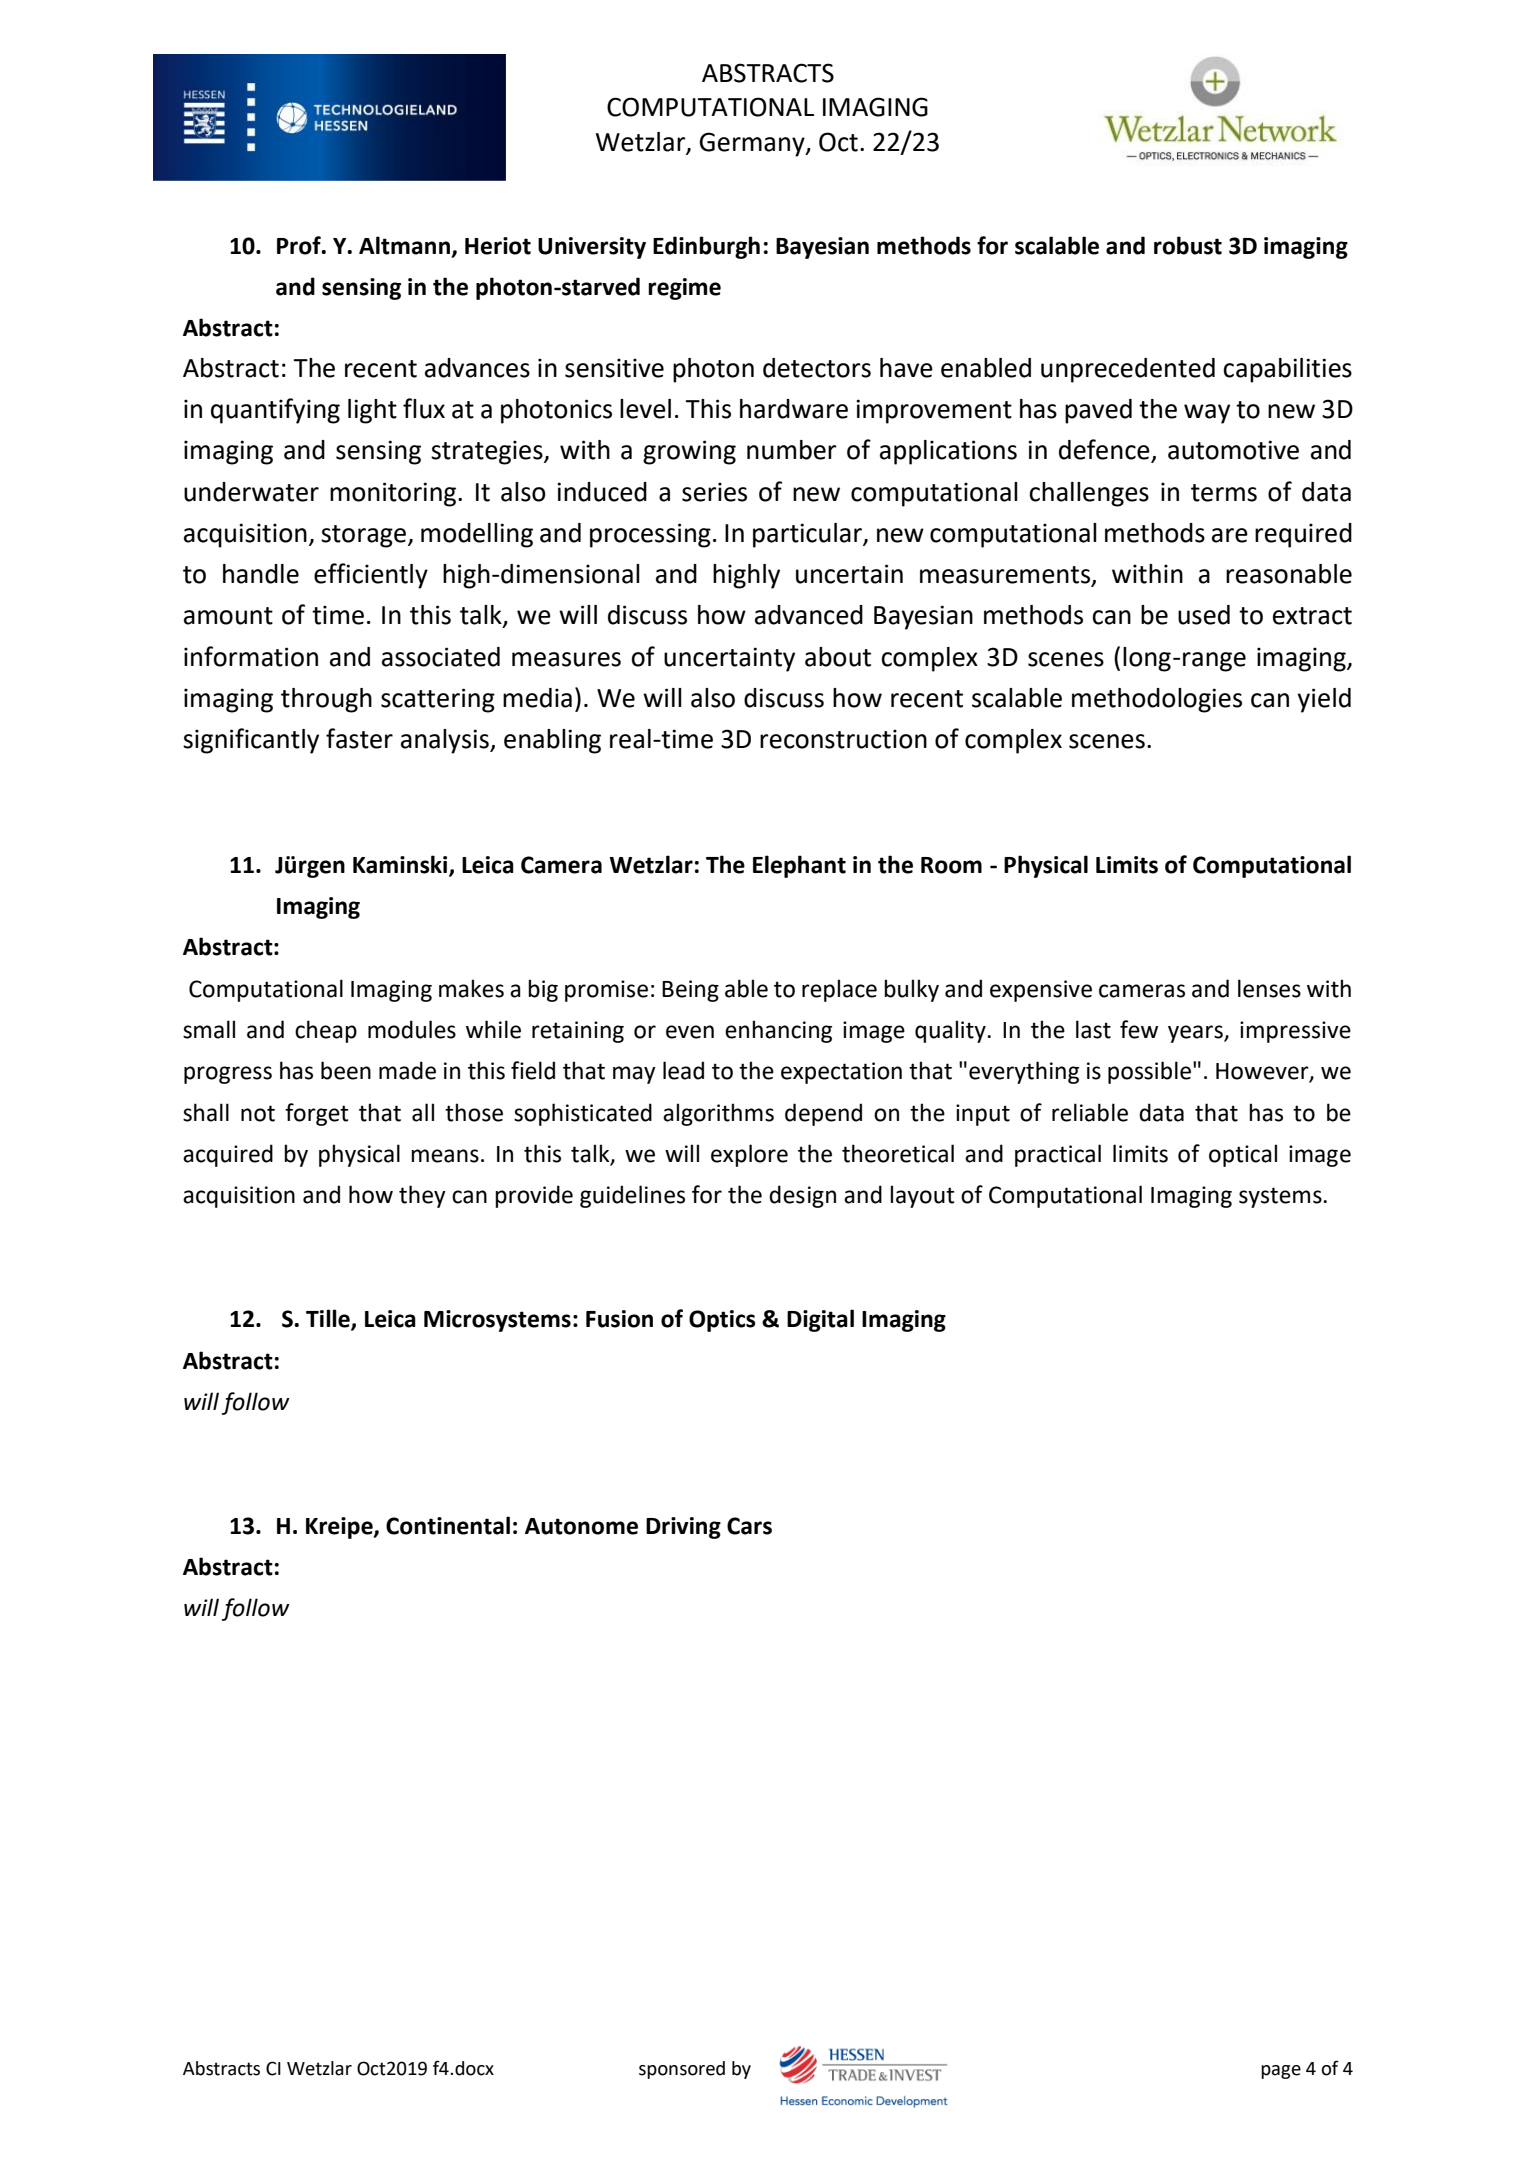  What do you see at coordinates (843, 739) in the document?
I see `reconstruction` at bounding box center [843, 739].
